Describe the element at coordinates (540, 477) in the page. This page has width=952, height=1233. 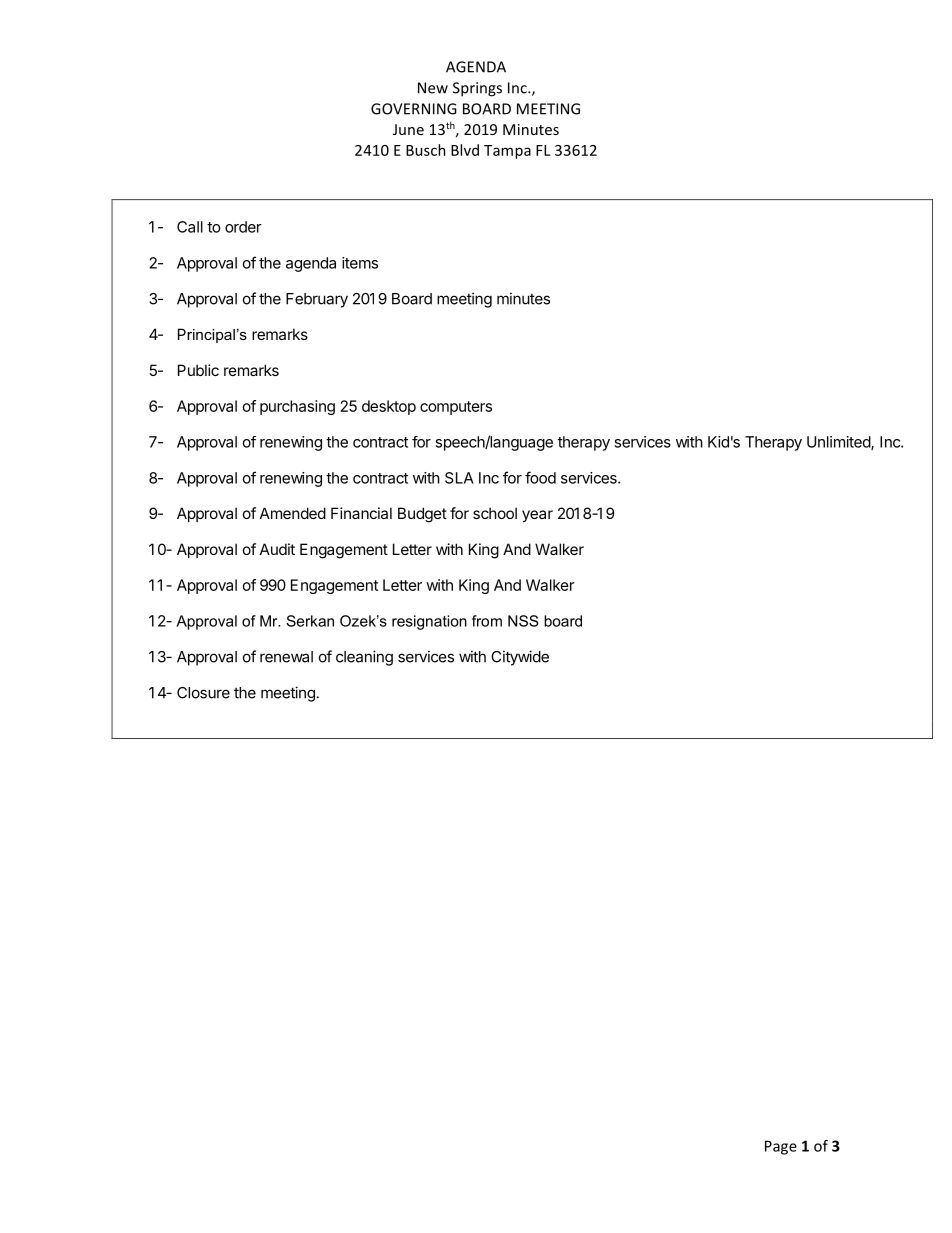
I see `food` at that location.
